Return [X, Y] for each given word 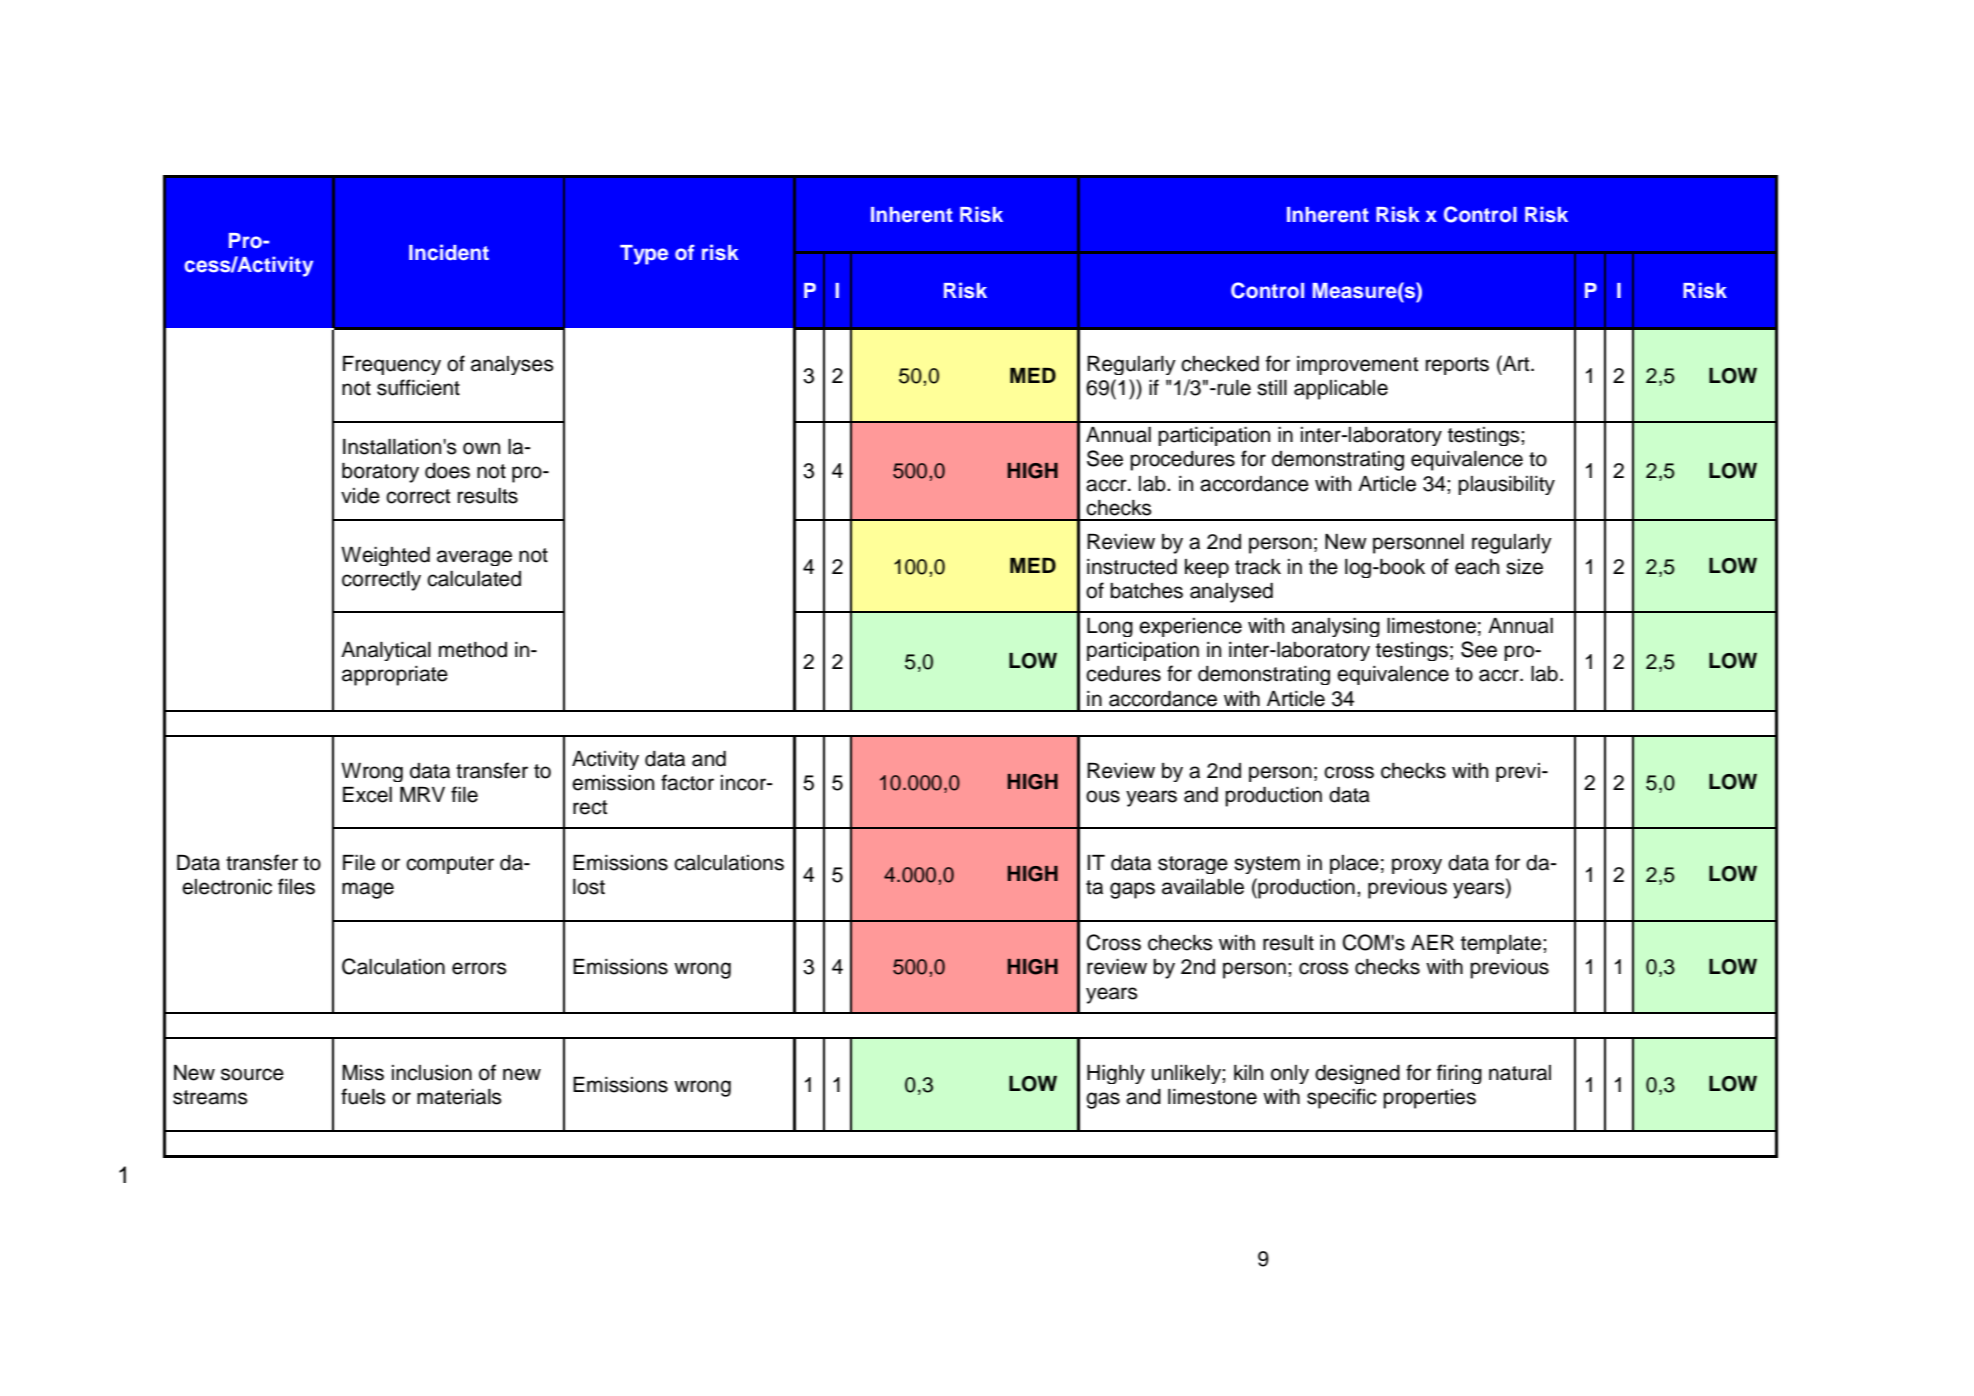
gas [1103, 1100]
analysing [1336, 627]
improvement [1357, 365]
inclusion [432, 1073]
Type [644, 255]
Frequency [392, 365]
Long [1110, 627]
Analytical [386, 651]
